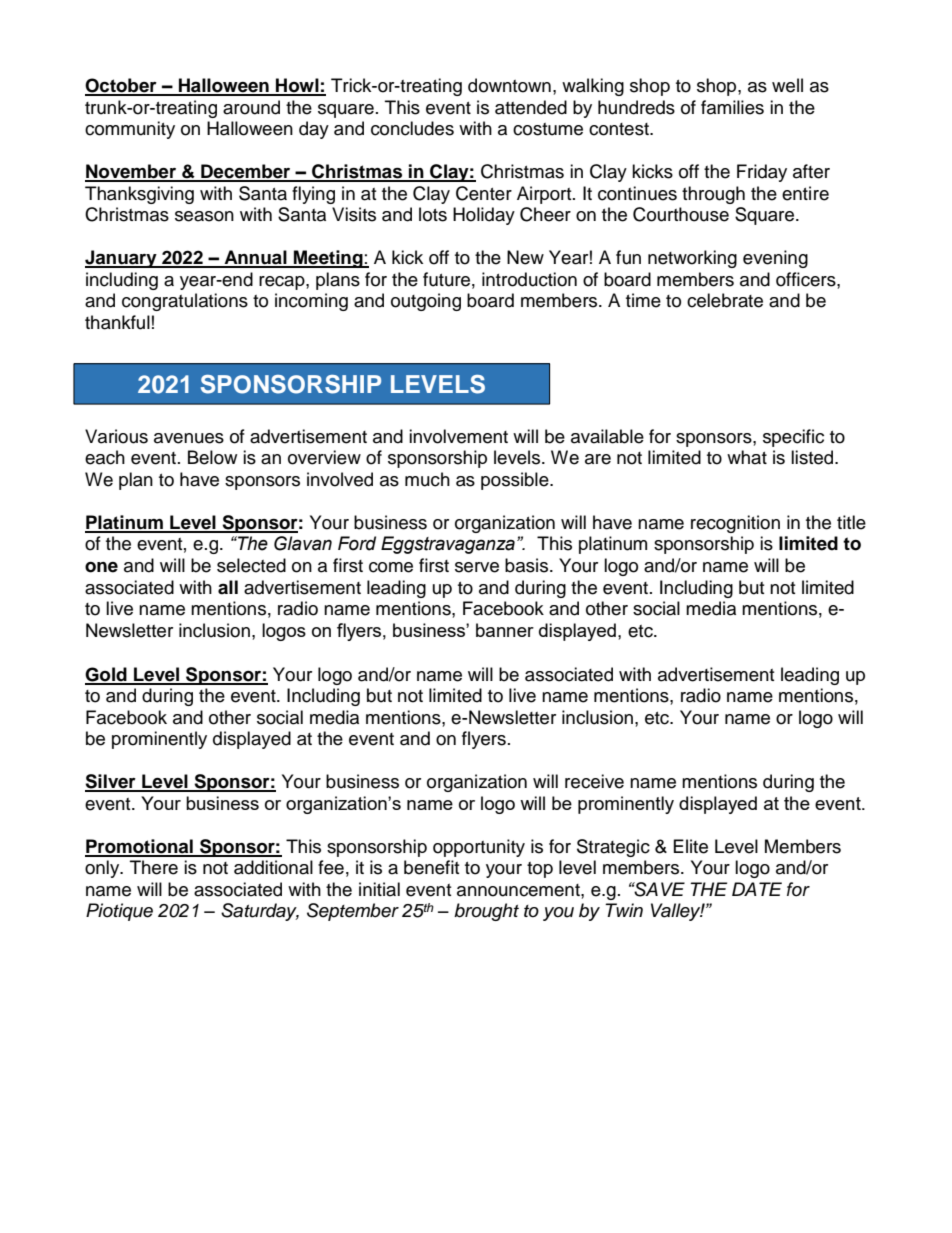 The width and height of the screenshot is (952, 1233). I want to click on attended, so click(531, 107).
